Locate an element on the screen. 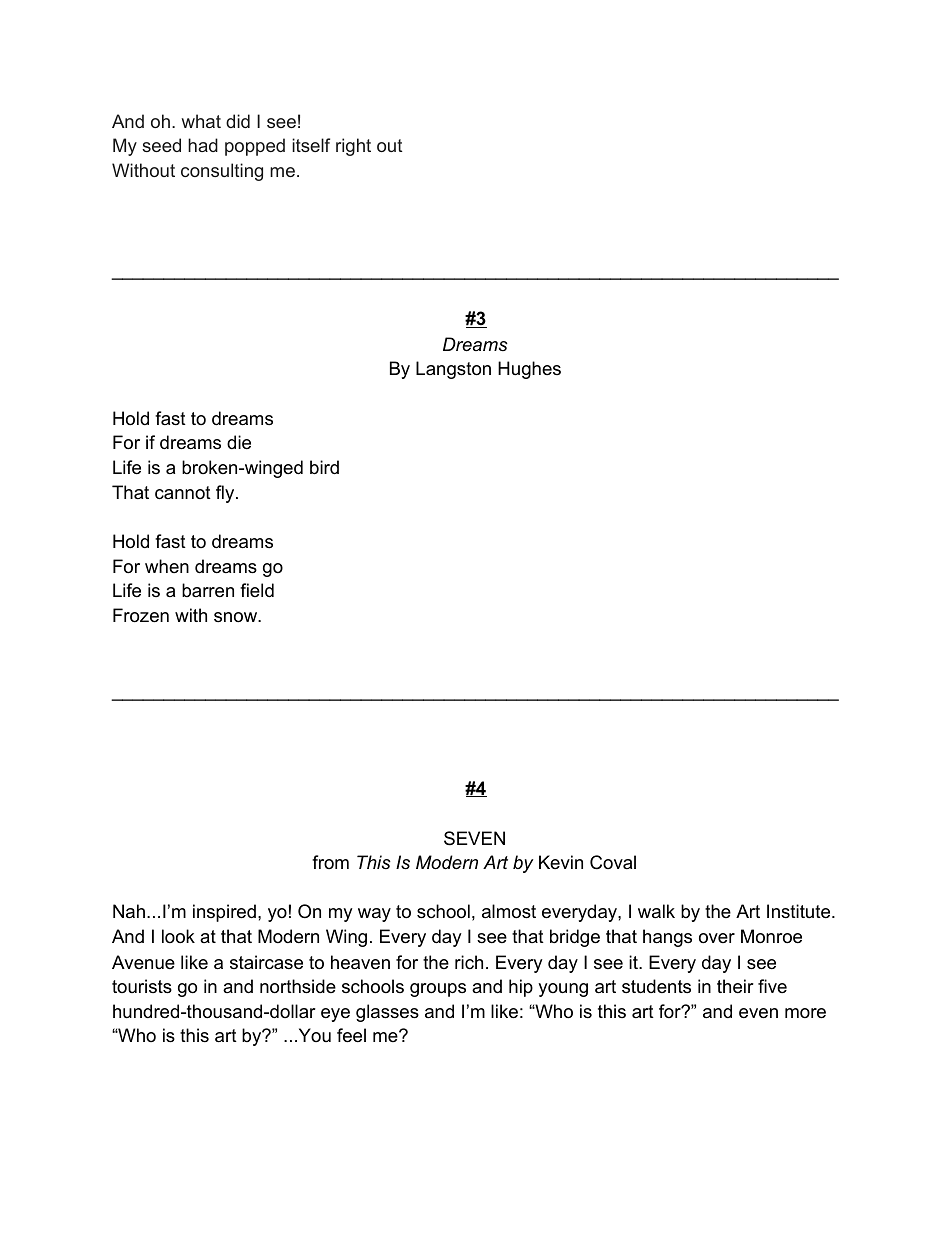  right is located at coordinates (353, 147).
